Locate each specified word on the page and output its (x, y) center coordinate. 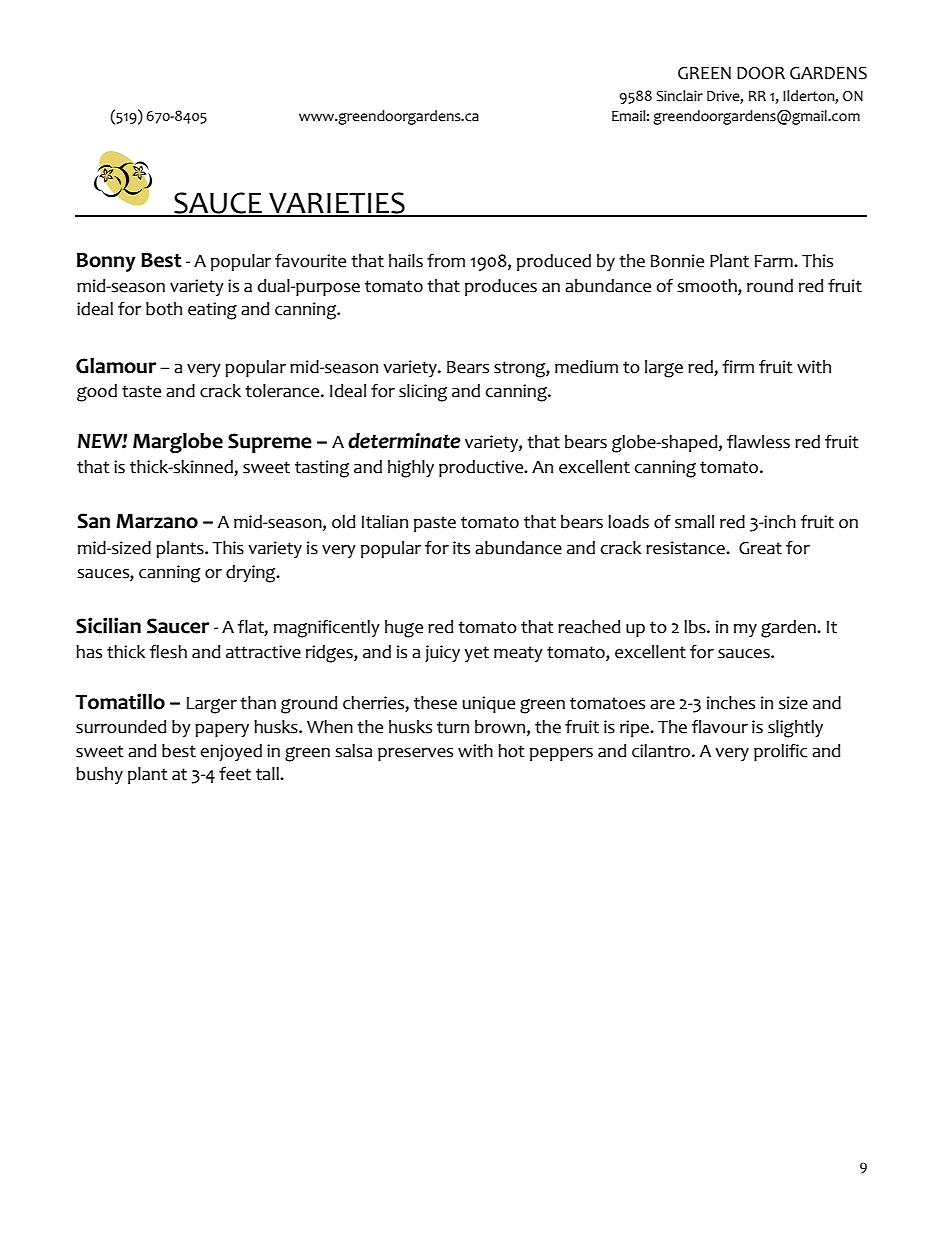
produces (501, 287)
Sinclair (679, 96)
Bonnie (677, 261)
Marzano (157, 521)
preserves (415, 754)
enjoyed (231, 752)
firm (738, 366)
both (164, 309)
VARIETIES (337, 204)
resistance (686, 548)
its (461, 548)
